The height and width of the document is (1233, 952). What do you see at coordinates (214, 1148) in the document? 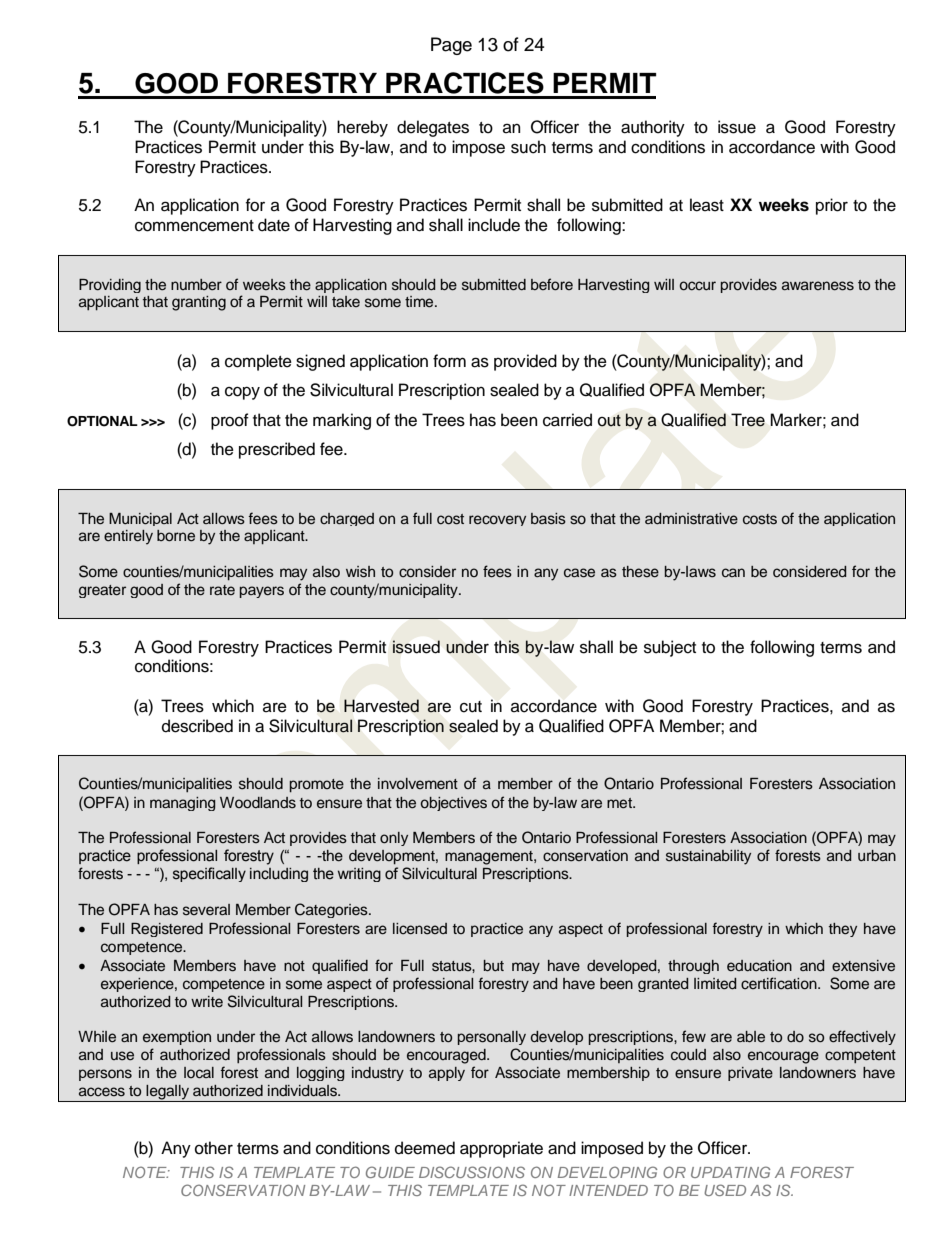
I see `other` at bounding box center [214, 1148].
